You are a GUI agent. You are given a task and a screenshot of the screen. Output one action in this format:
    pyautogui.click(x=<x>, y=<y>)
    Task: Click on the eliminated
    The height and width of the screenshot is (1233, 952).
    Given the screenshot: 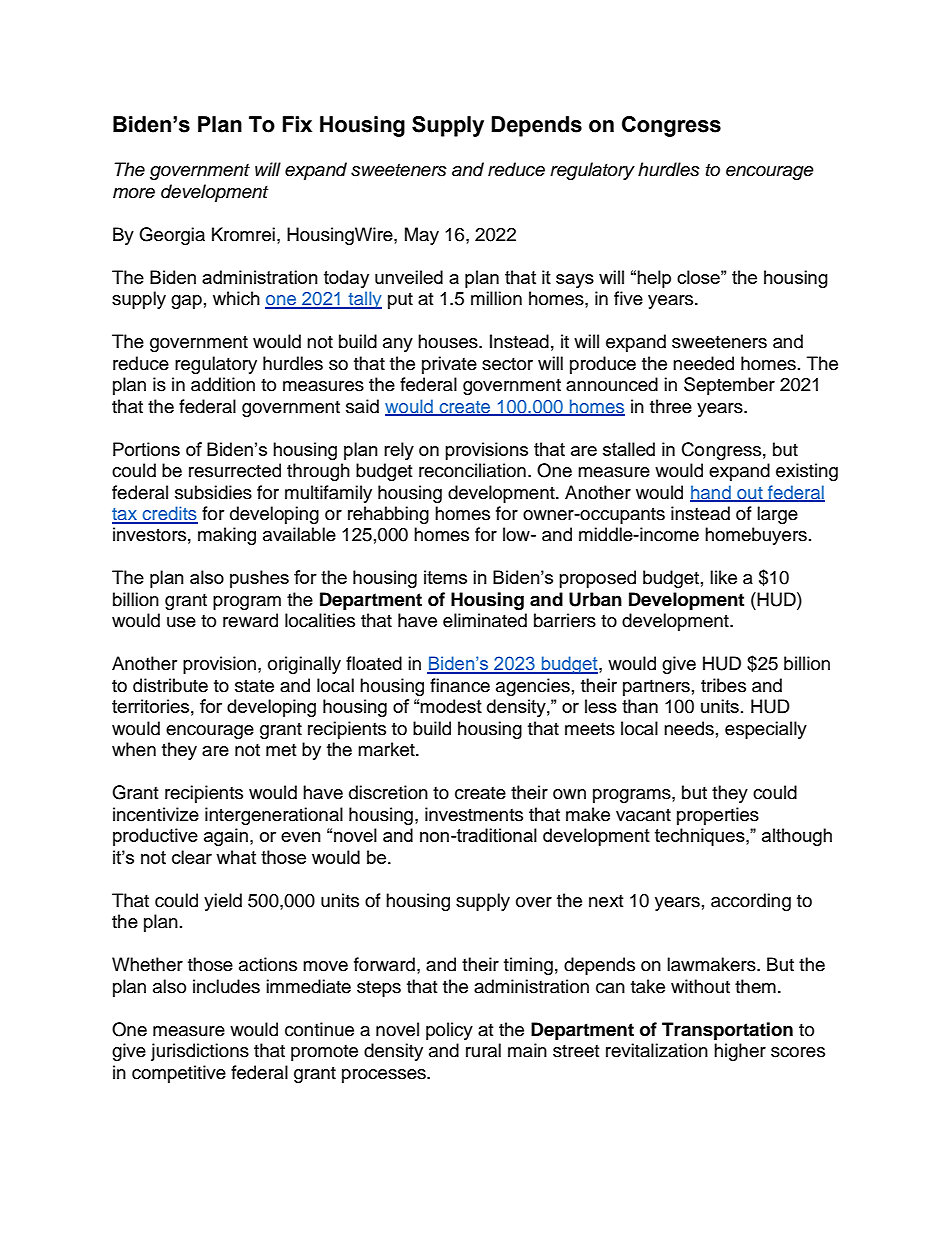 What is the action you would take?
    pyautogui.click(x=485, y=620)
